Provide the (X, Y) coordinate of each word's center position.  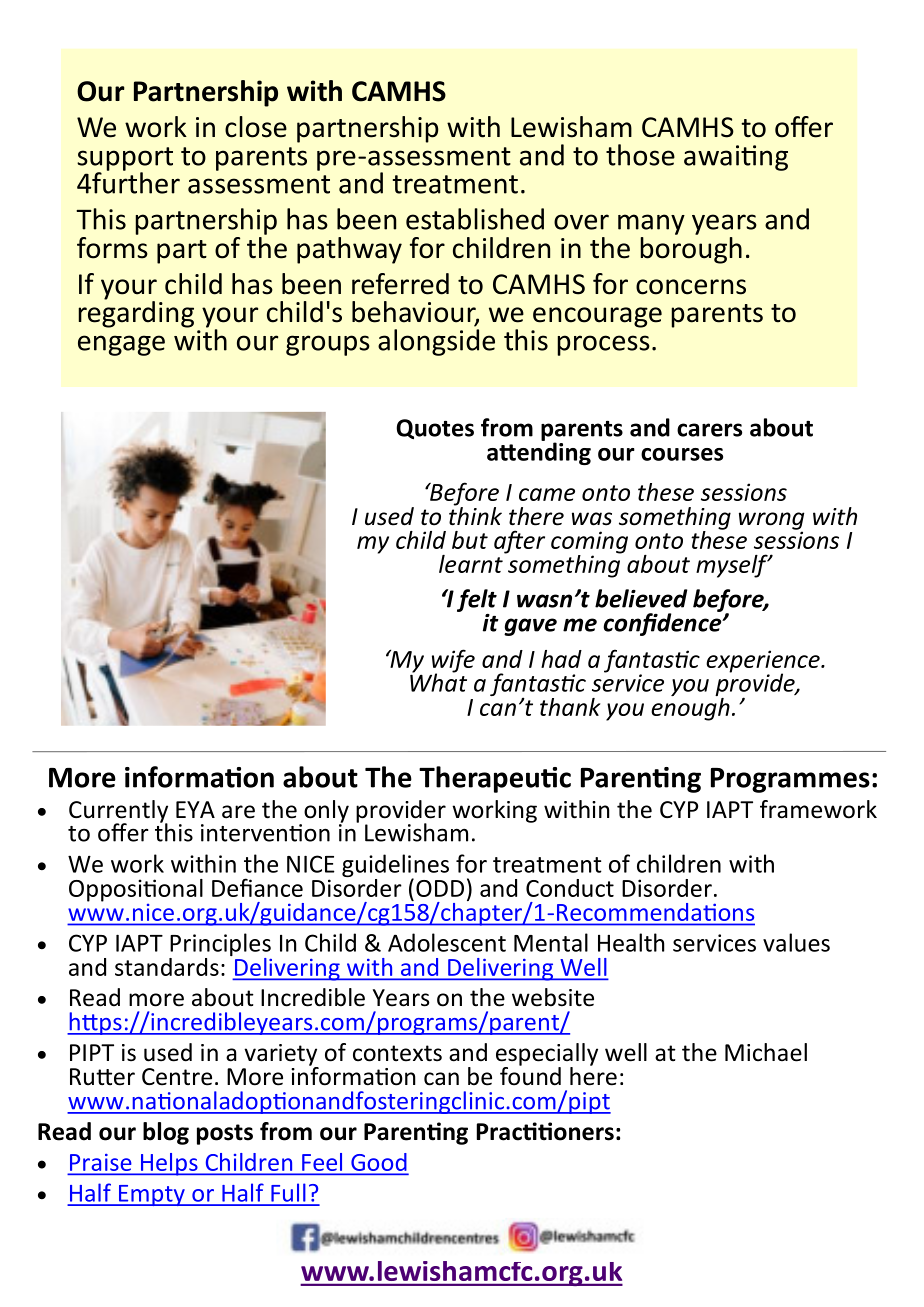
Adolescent (447, 942)
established (475, 219)
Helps (169, 1164)
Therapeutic (495, 779)
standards (167, 967)
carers (709, 430)
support (125, 160)
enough (690, 708)
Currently (118, 812)
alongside (436, 341)
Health (631, 942)
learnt (472, 562)
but (470, 540)
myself (733, 566)
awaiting (736, 158)
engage (121, 345)
